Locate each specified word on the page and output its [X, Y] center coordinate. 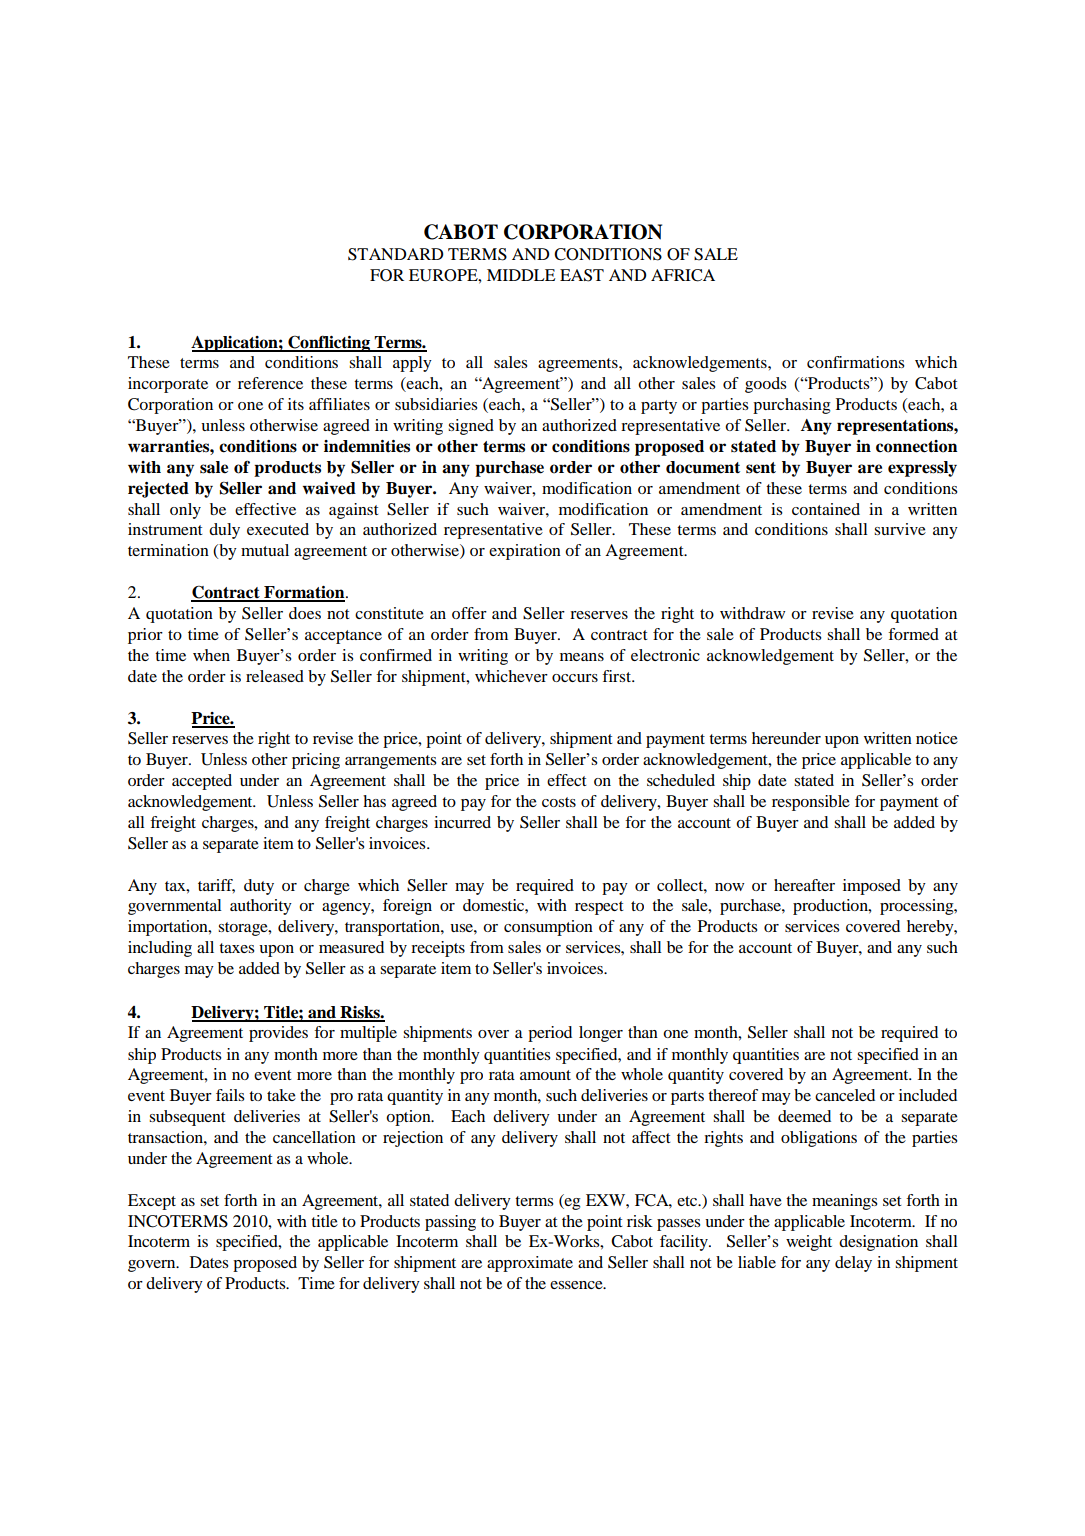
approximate [530, 1264]
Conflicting [329, 343]
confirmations [855, 362]
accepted [202, 782]
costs [559, 802]
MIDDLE [521, 275]
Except [152, 1202]
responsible [811, 803]
